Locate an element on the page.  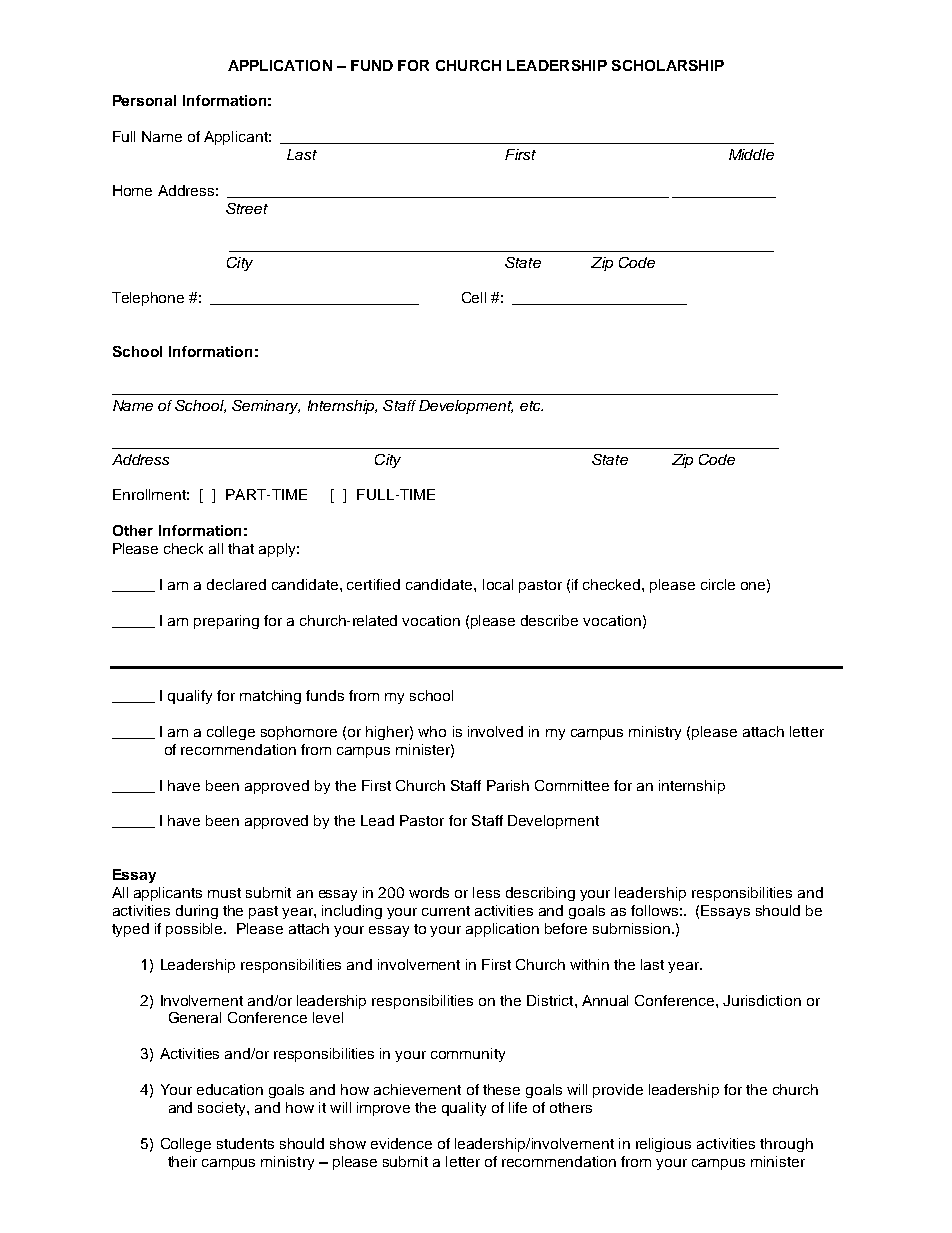
circle is located at coordinates (718, 584).
